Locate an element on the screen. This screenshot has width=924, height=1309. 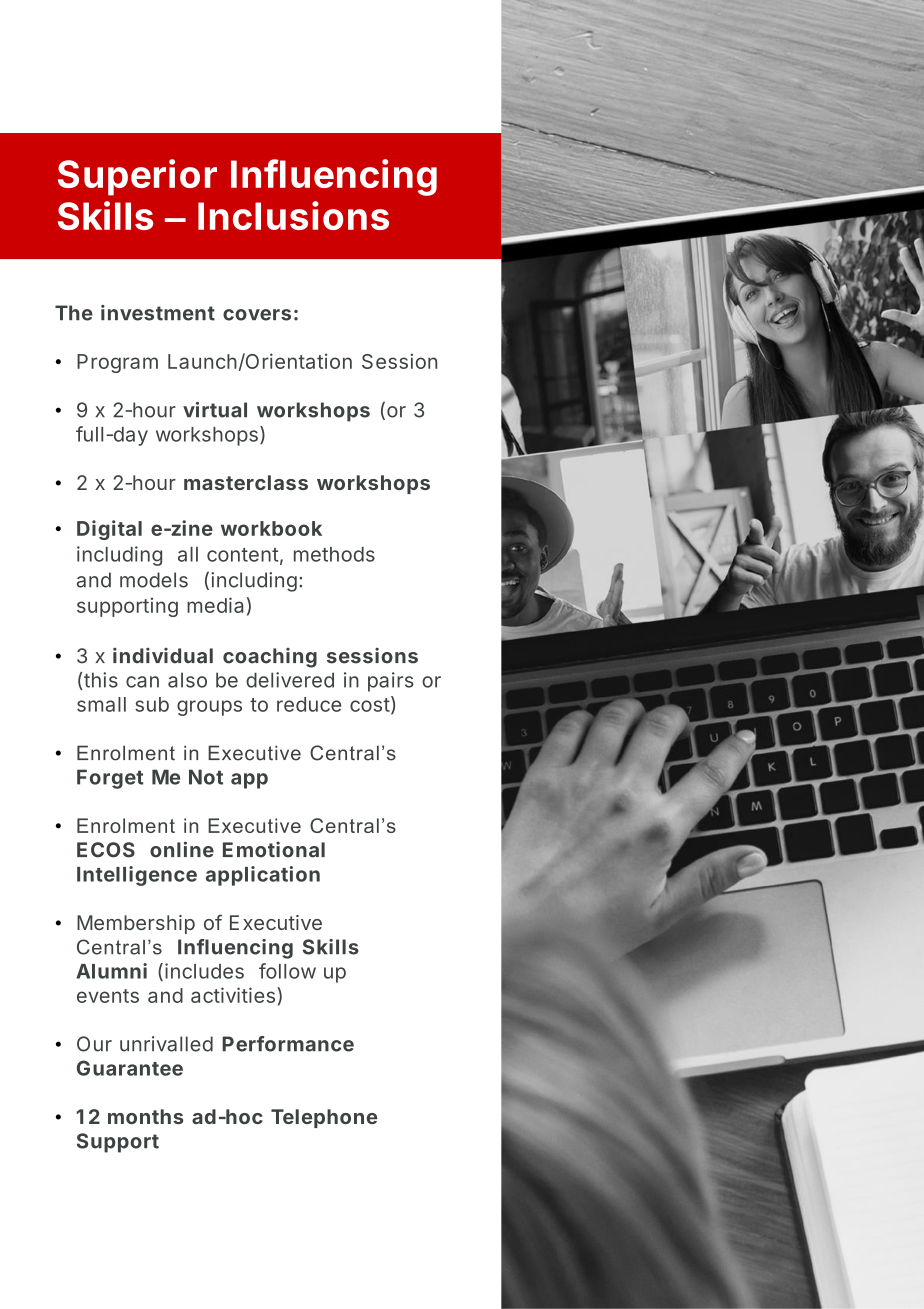
follow is located at coordinates (287, 971).
